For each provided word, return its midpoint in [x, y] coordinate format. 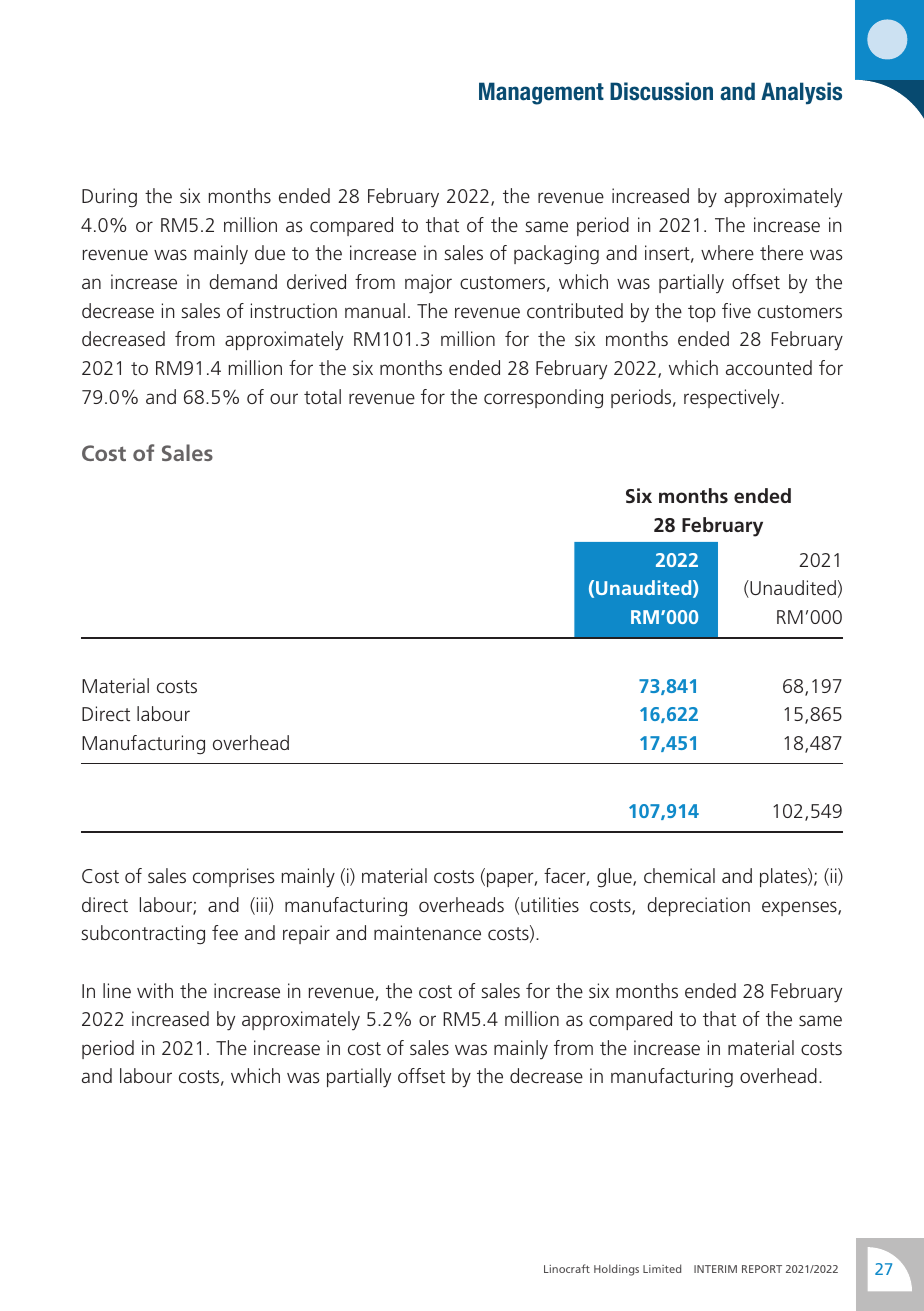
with [155, 990]
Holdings [616, 1270]
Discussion [661, 91]
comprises [233, 877]
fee [225, 932]
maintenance [427, 932]
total [322, 396]
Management [541, 93]
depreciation [698, 906]
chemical [679, 875]
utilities [550, 904]
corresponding [543, 399]
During [109, 197]
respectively [733, 399]
